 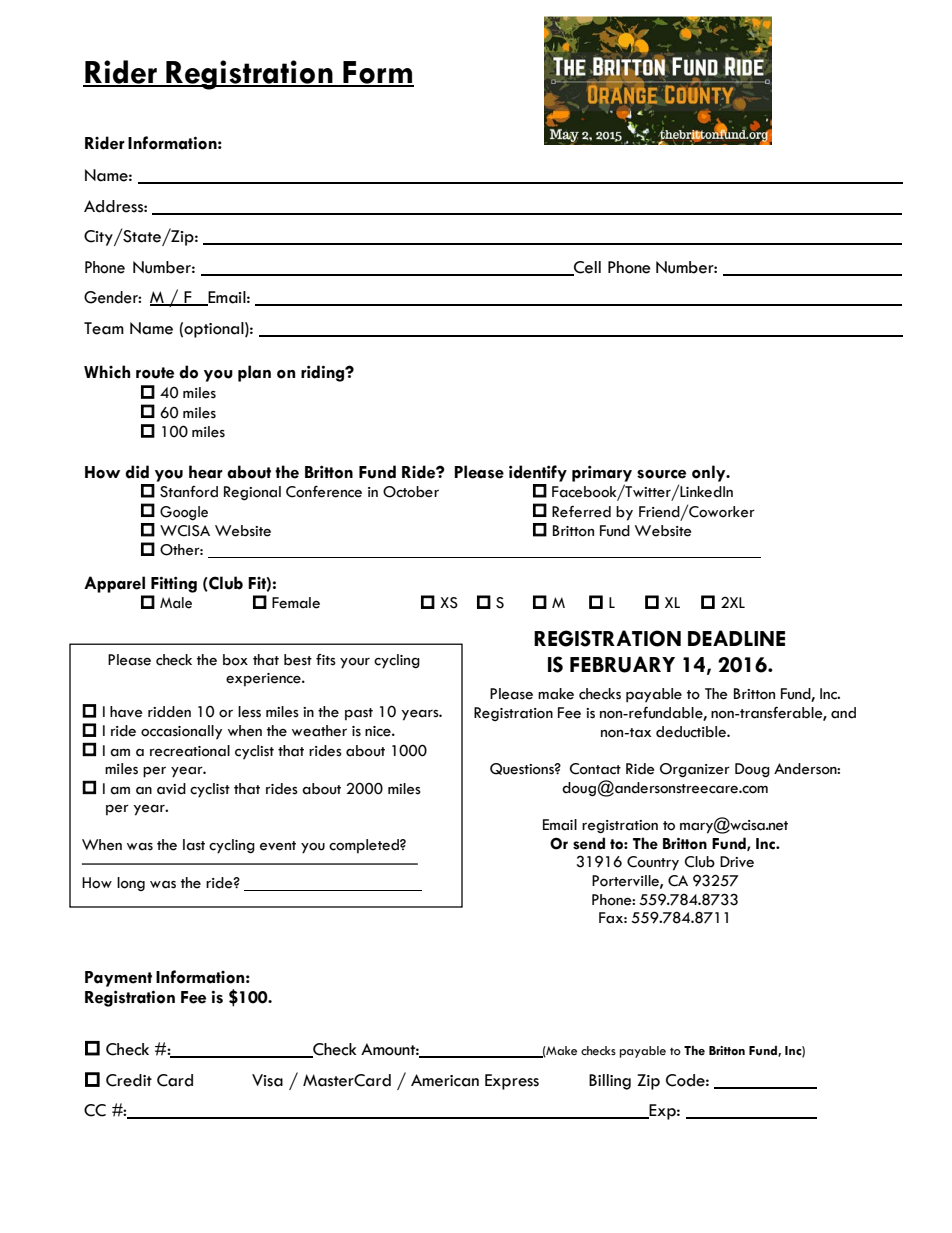 What do you see at coordinates (355, 663) in the page?
I see `your` at bounding box center [355, 663].
